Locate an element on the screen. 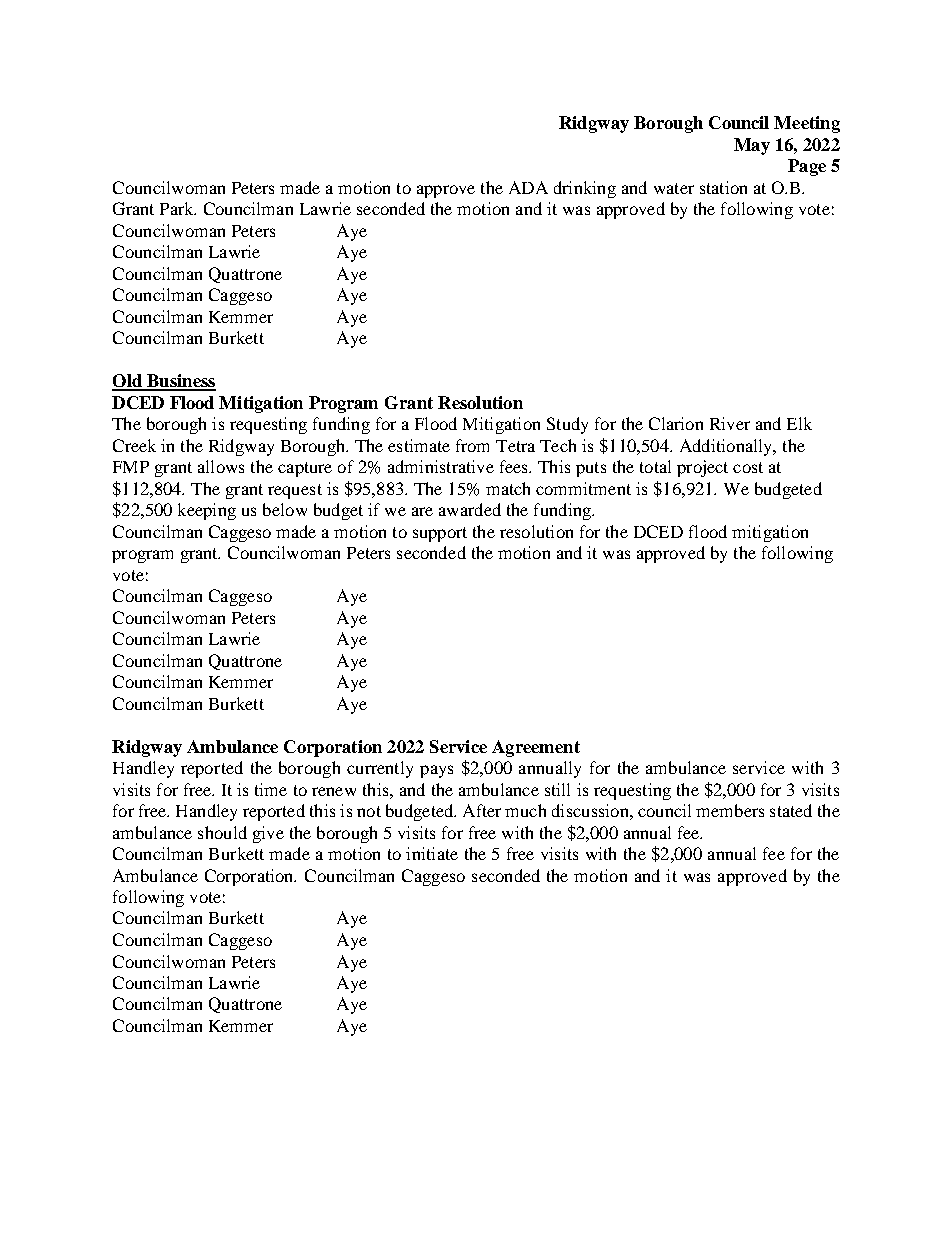  After is located at coordinates (482, 810).
